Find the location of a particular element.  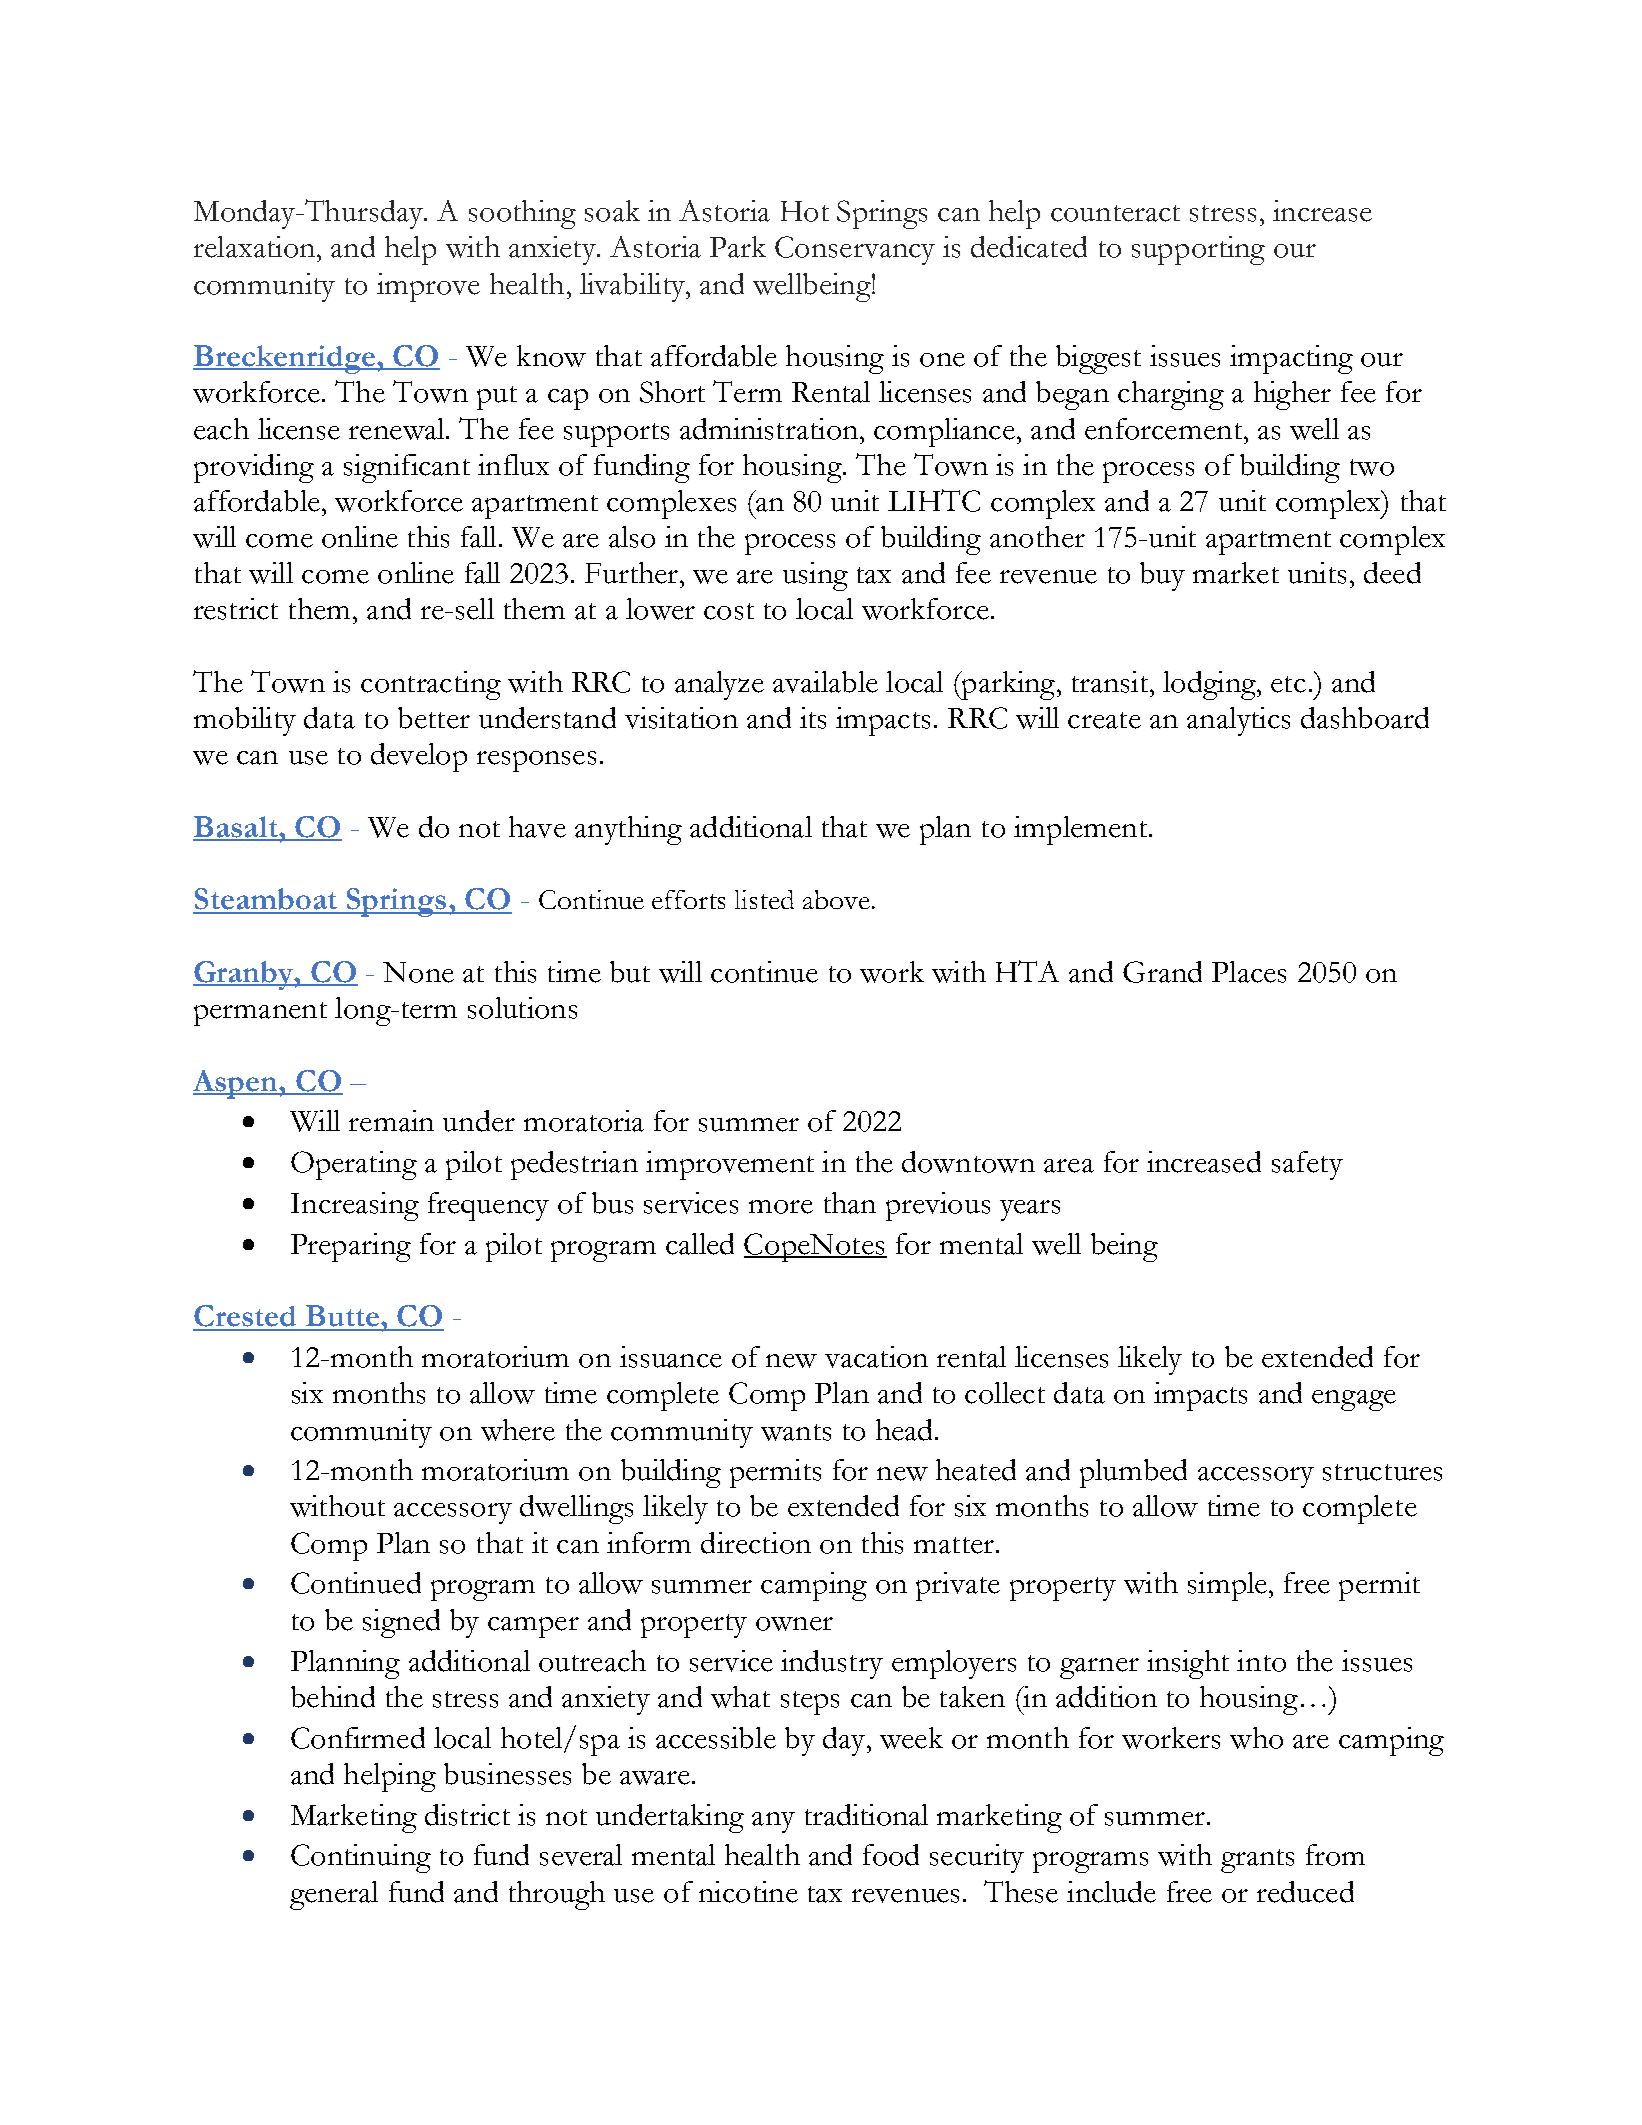

available is located at coordinates (825, 682).
